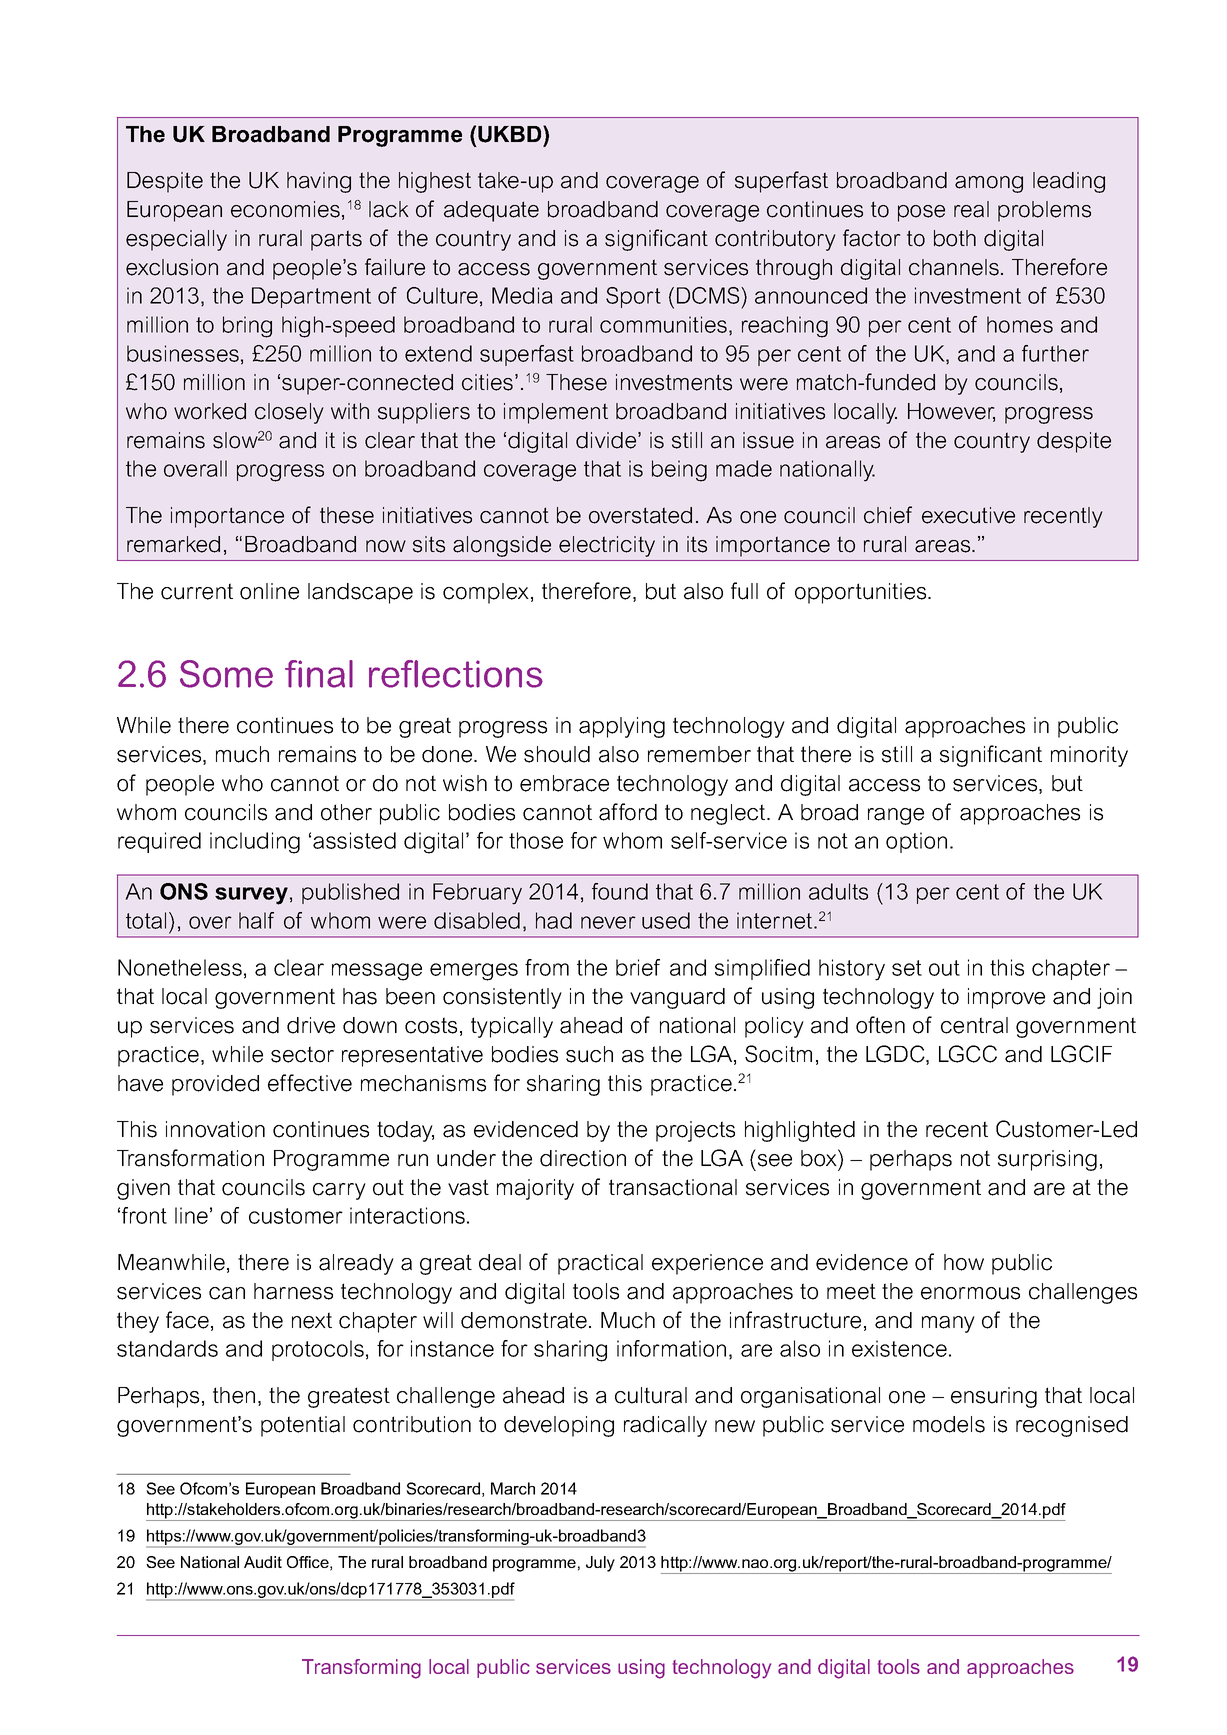 The width and height of the page is (1227, 1735). I want to click on Audit, so click(263, 1562).
